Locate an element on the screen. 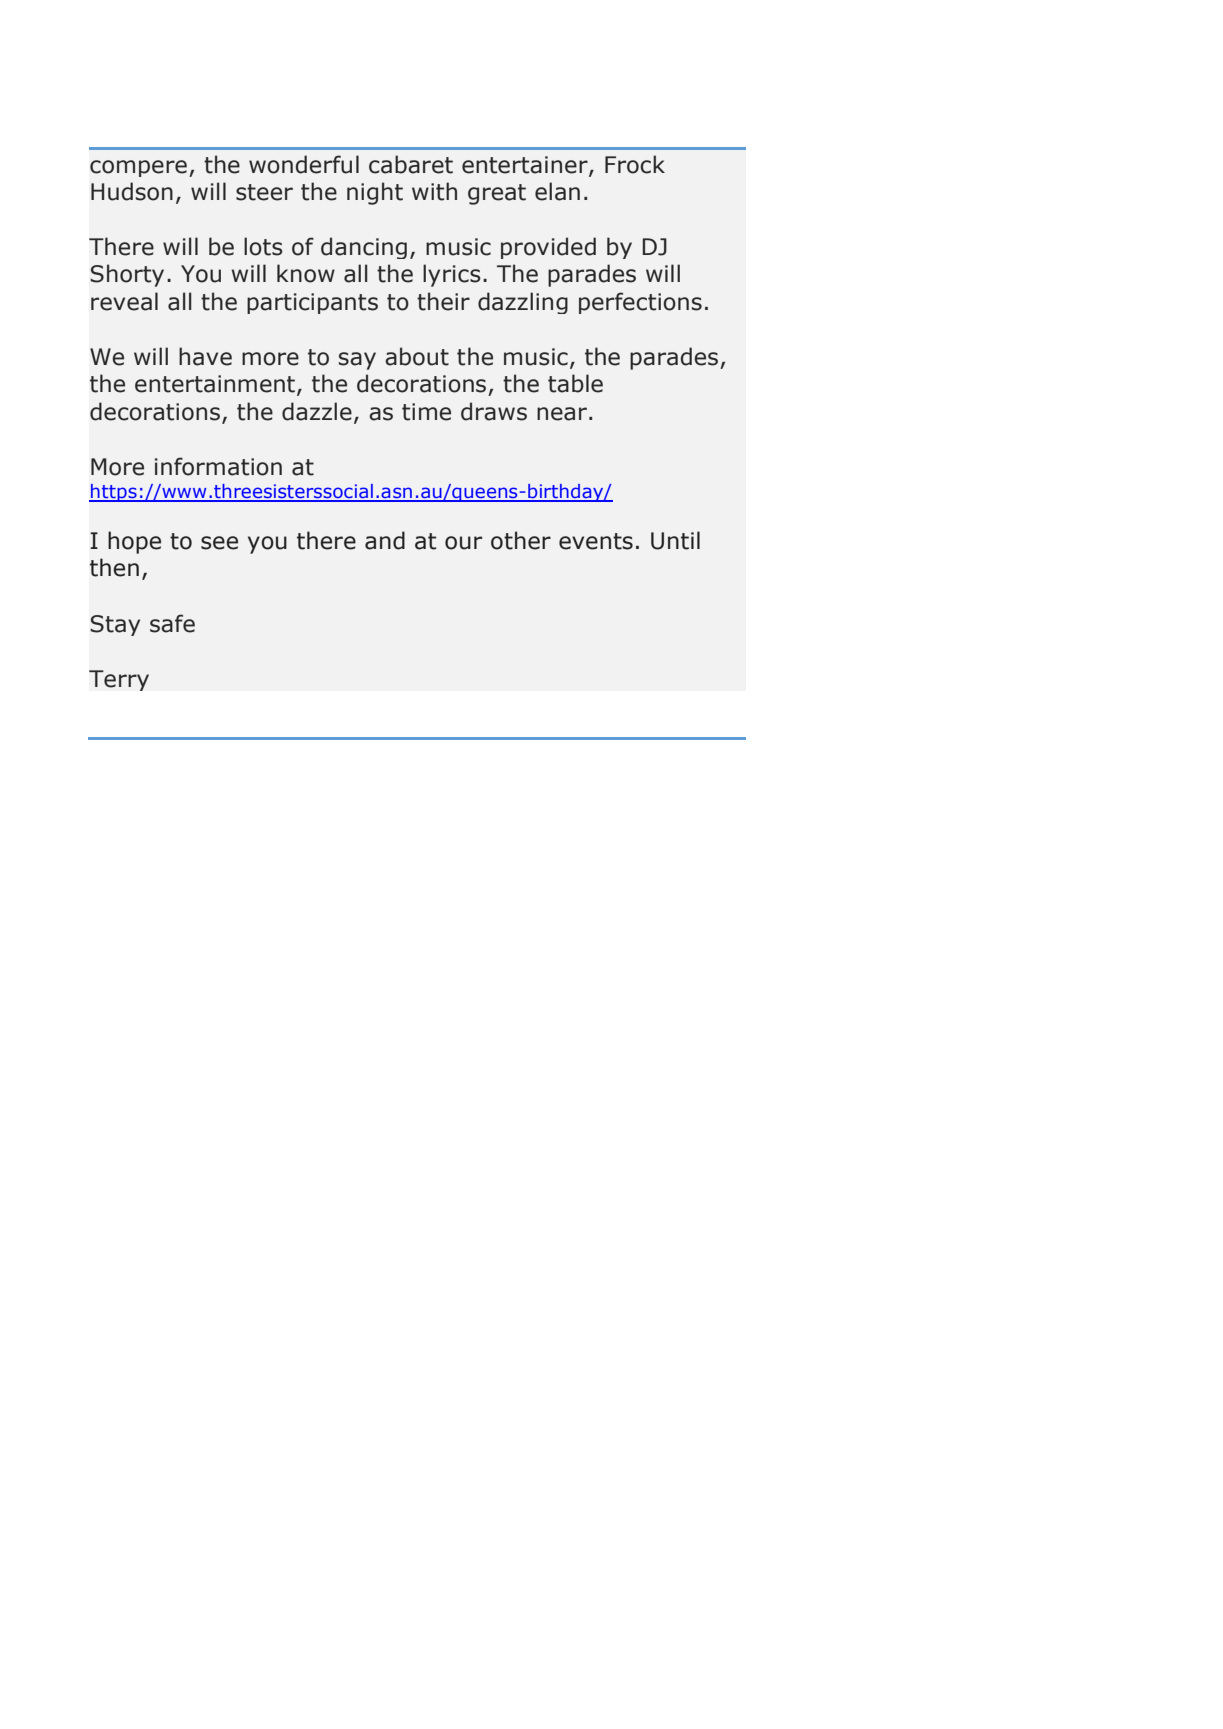 The height and width of the screenshot is (1729, 1223). near is located at coordinates (562, 414).
